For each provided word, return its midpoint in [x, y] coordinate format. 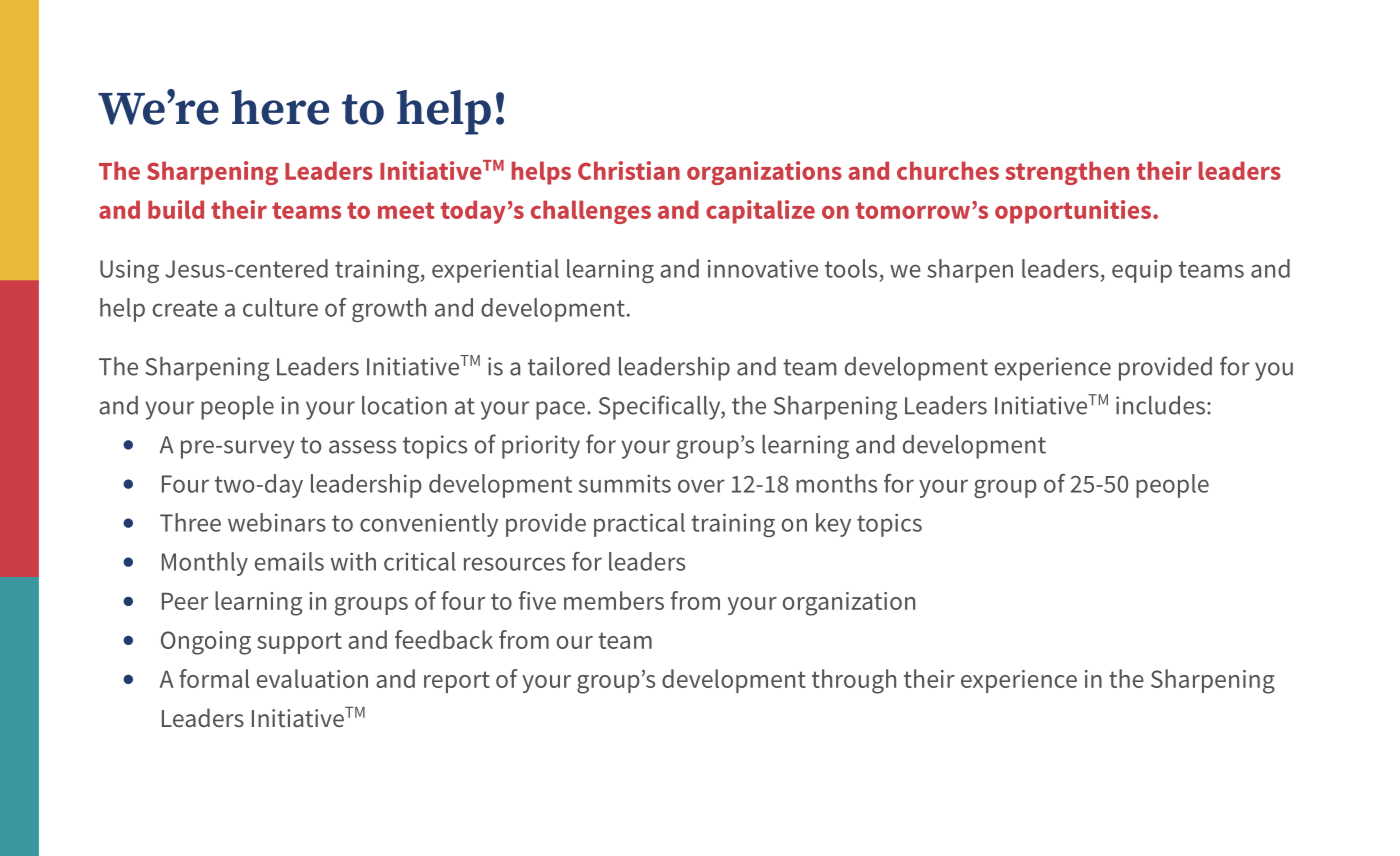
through [854, 681]
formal [214, 678]
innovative [763, 268]
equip [1142, 271]
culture [280, 307]
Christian [629, 170]
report [457, 682]
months [836, 483]
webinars [277, 522]
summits [625, 484]
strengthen [1067, 173]
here [280, 107]
